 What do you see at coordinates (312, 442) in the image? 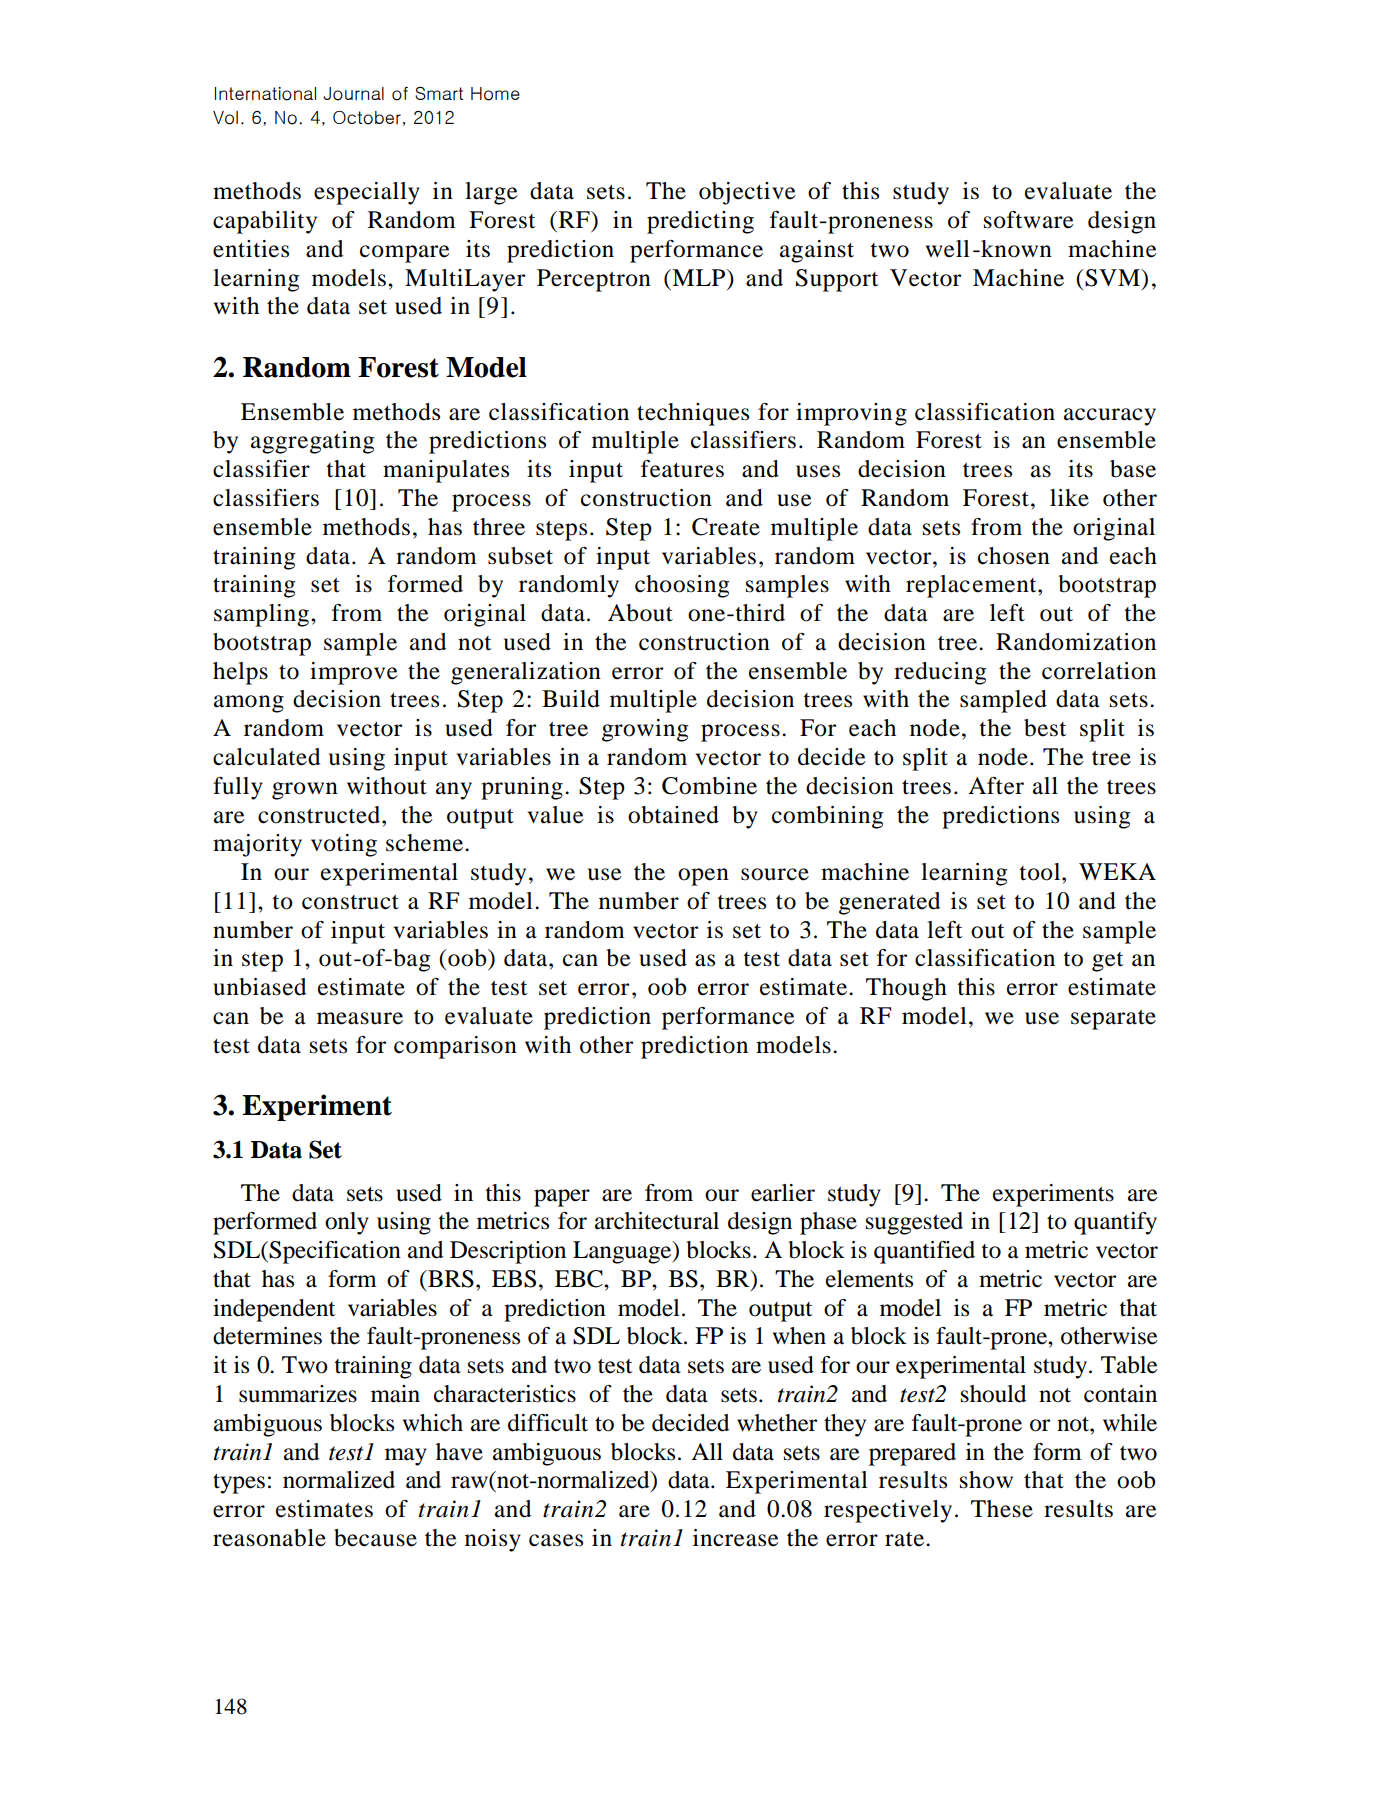
I see `aggregating` at bounding box center [312, 442].
